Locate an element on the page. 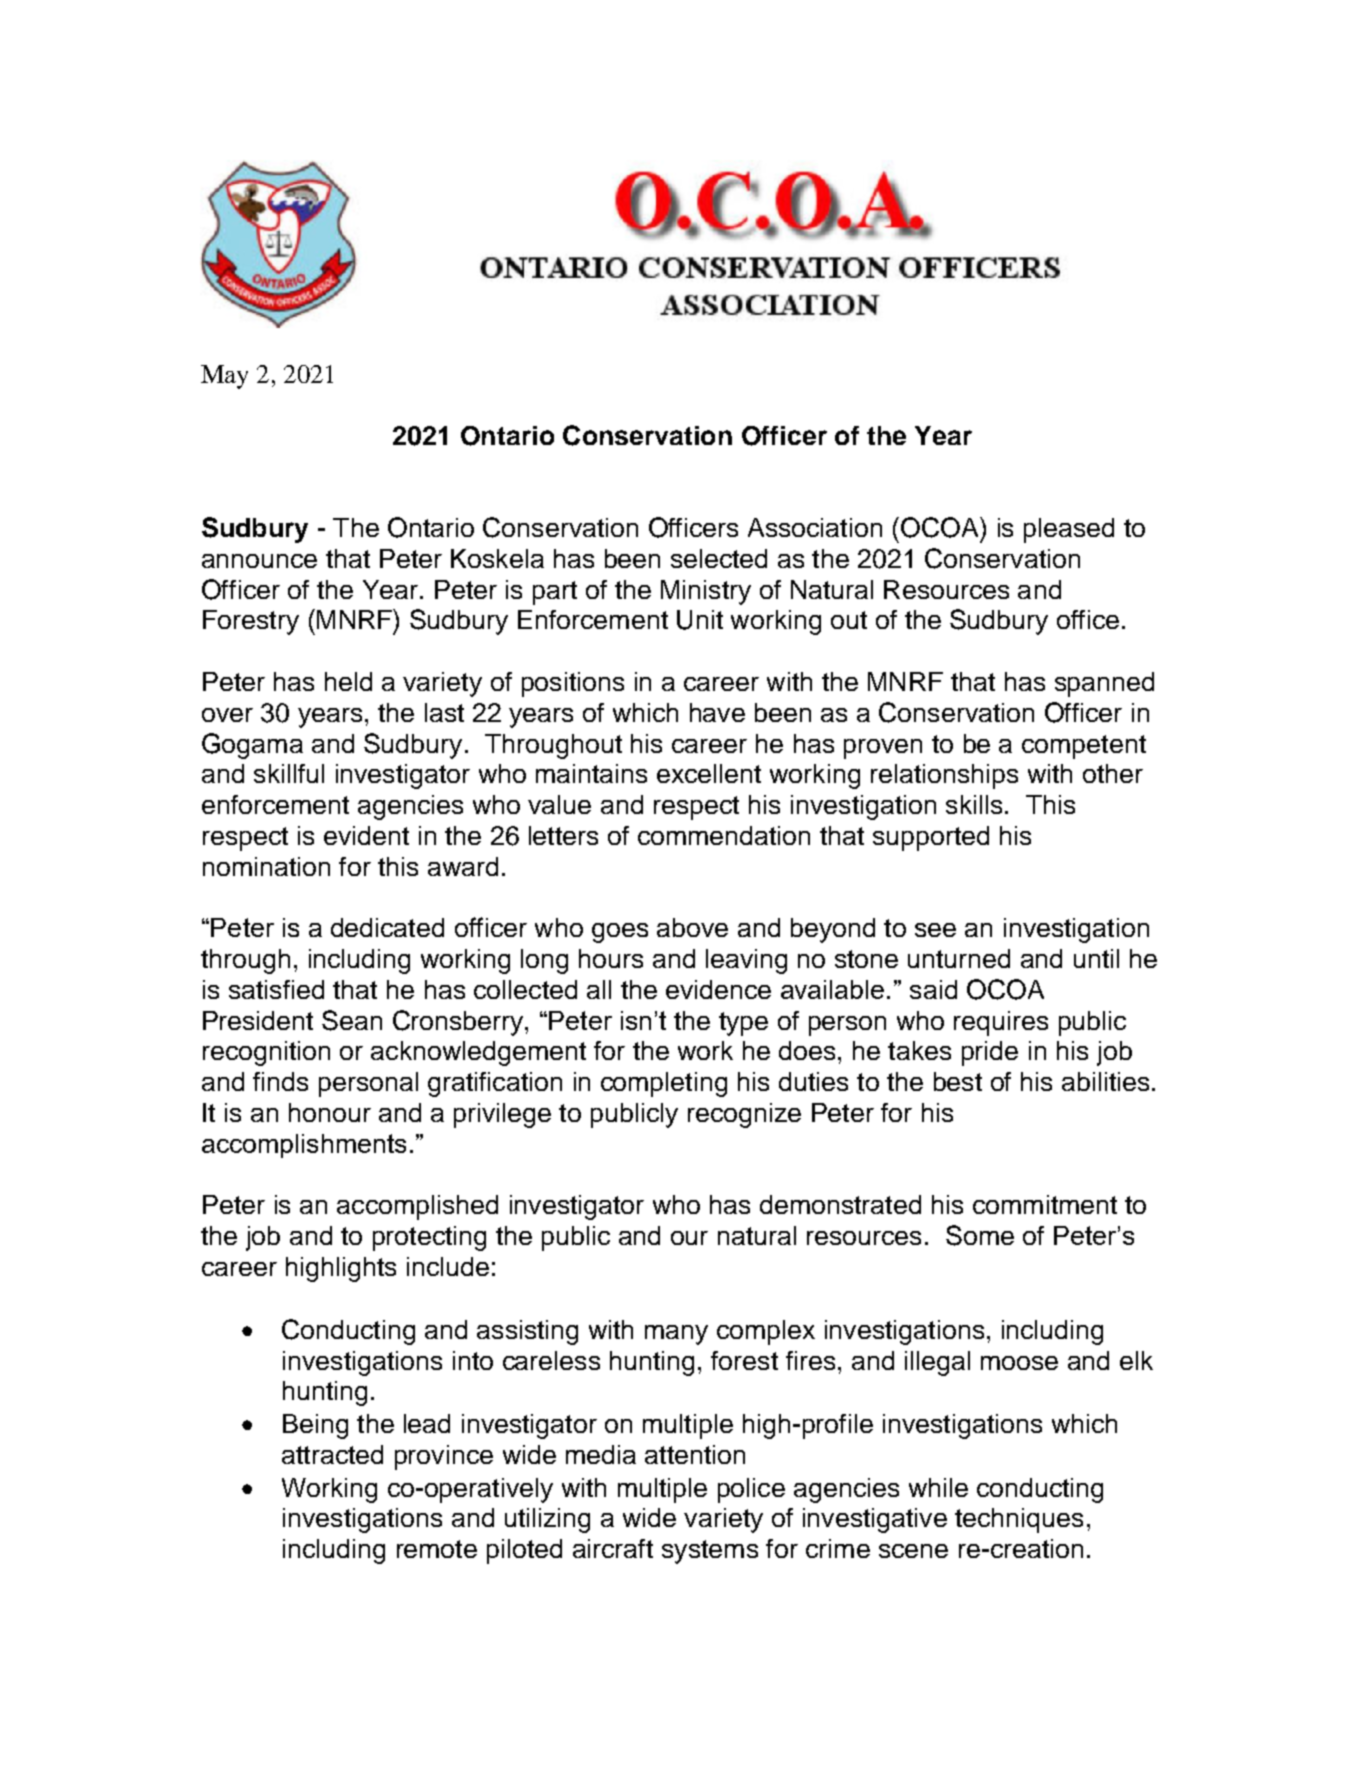  pleased is located at coordinates (1069, 530).
